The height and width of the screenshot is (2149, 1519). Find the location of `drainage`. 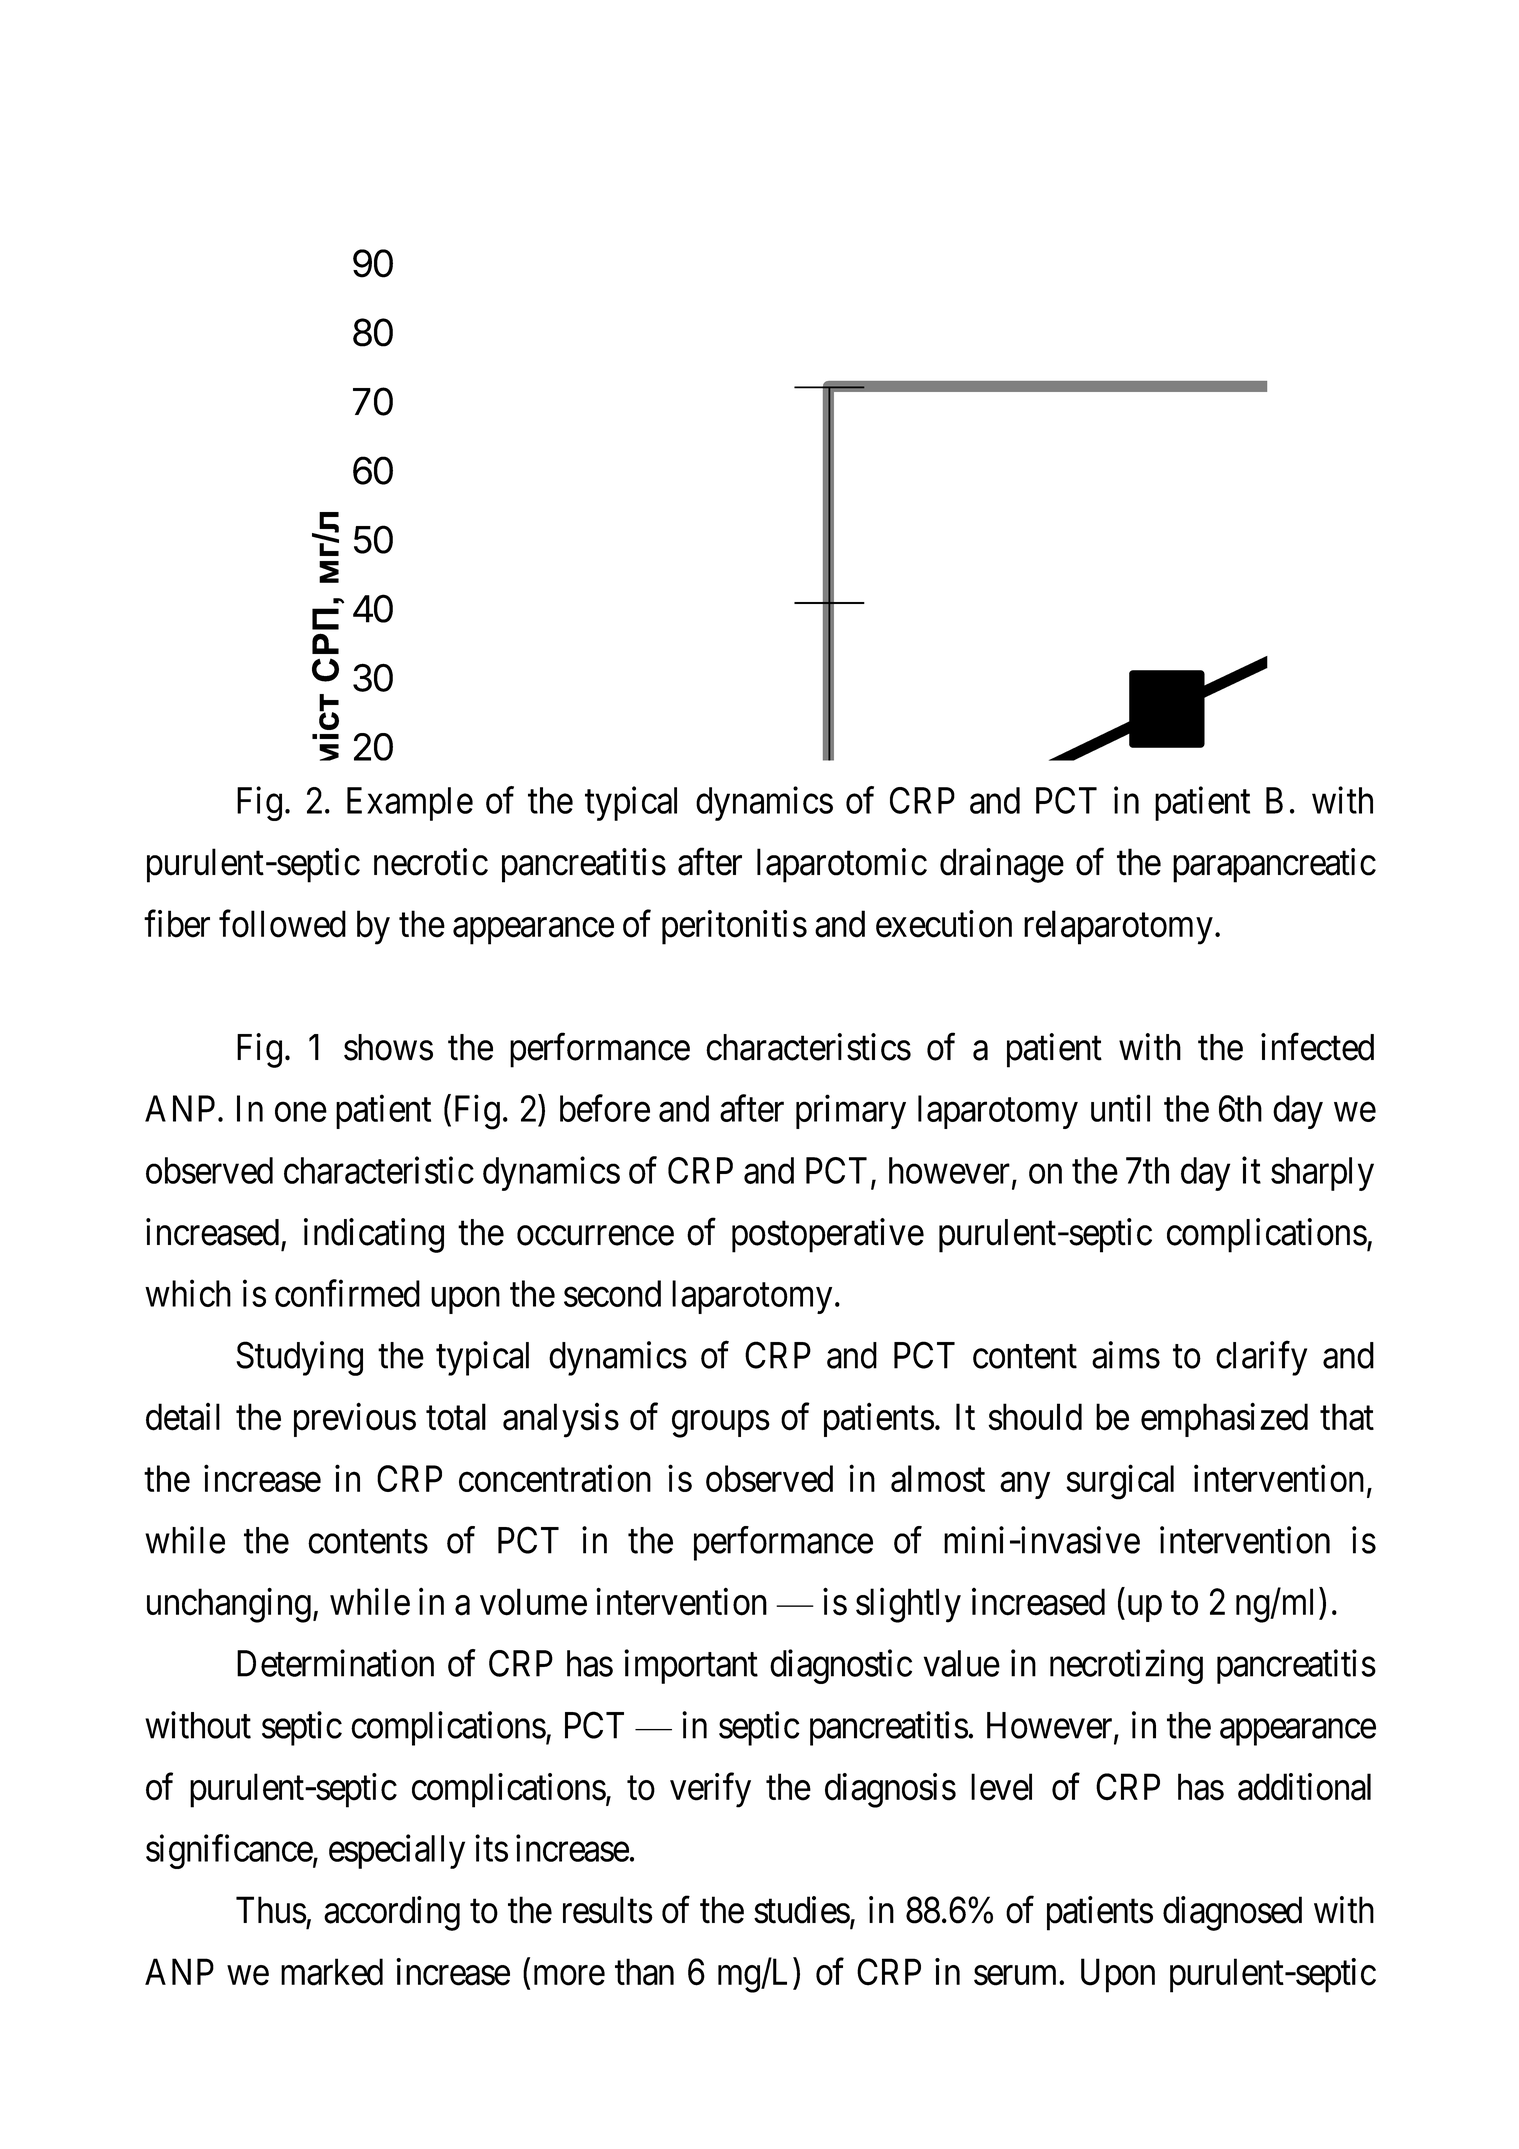

drainage is located at coordinates (1002, 865).
